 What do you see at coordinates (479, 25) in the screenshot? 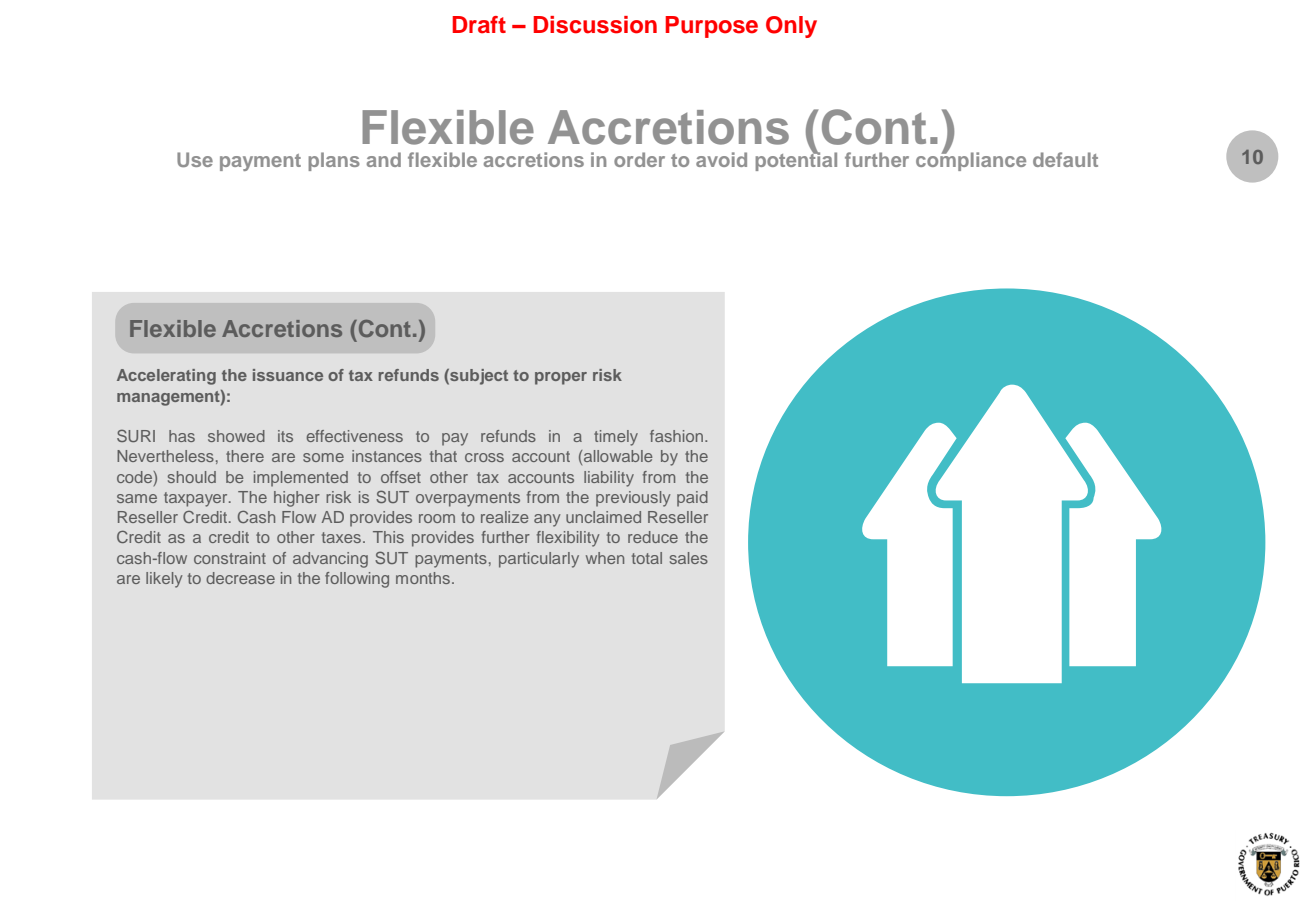
I see `Draft` at bounding box center [479, 25].
